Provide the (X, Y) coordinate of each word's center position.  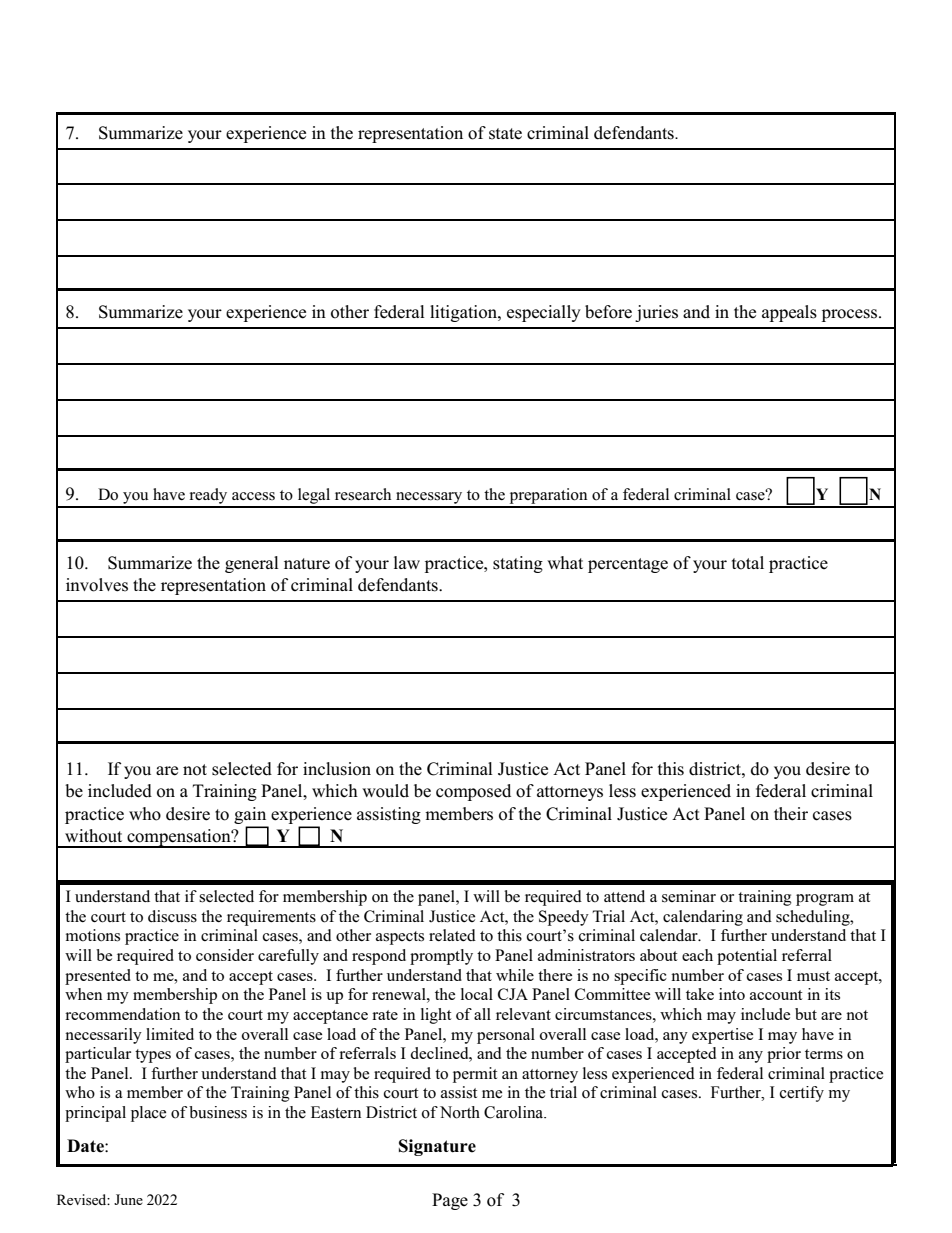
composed (473, 792)
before (608, 312)
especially (544, 313)
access (253, 496)
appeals (789, 313)
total (748, 563)
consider (225, 955)
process (851, 315)
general (252, 564)
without (93, 836)
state (505, 134)
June (128, 1199)
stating (518, 564)
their (791, 814)
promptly (441, 957)
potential (747, 957)
